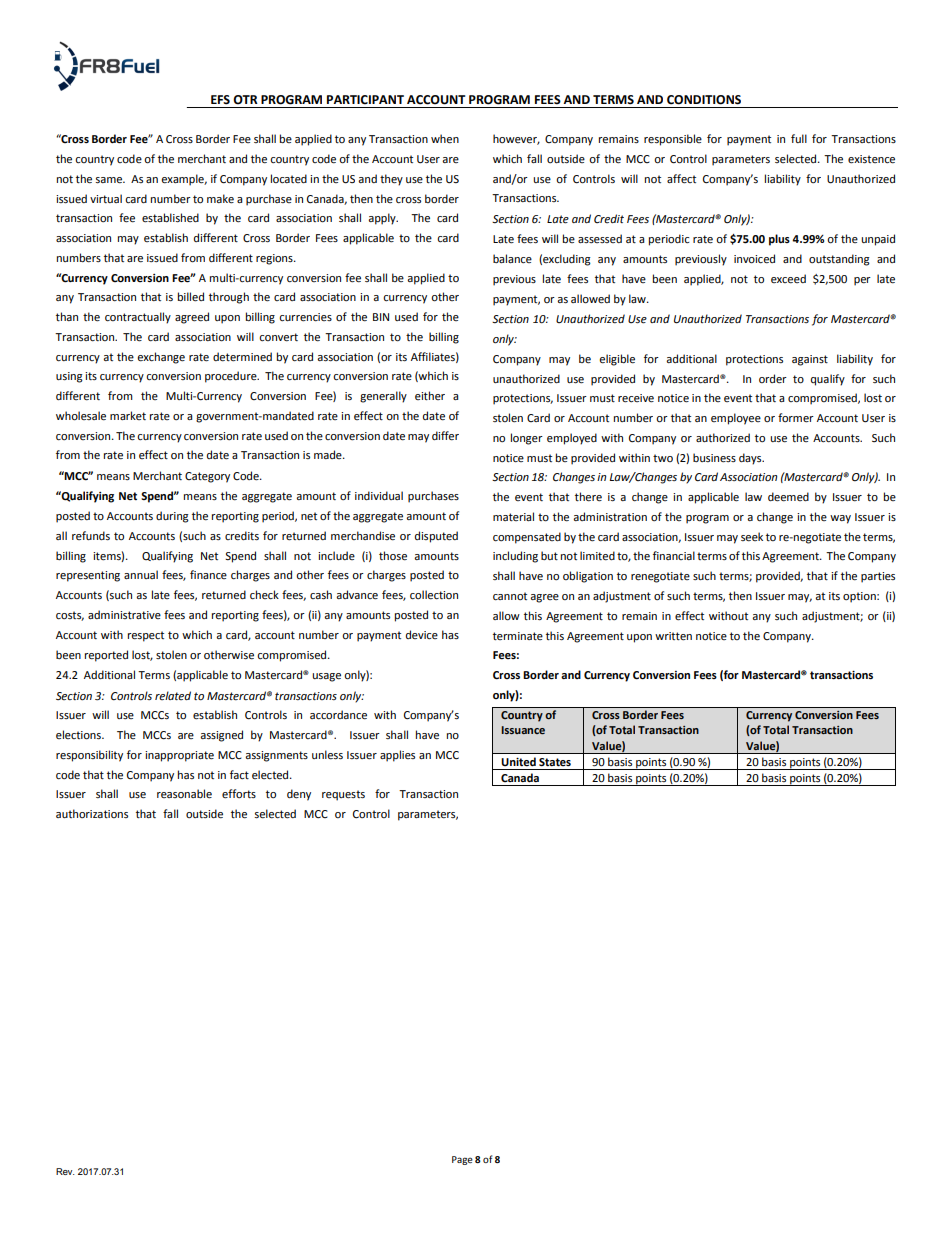 The height and width of the screenshot is (1233, 952). What do you see at coordinates (462, 1160) in the screenshot?
I see `Page` at bounding box center [462, 1160].
